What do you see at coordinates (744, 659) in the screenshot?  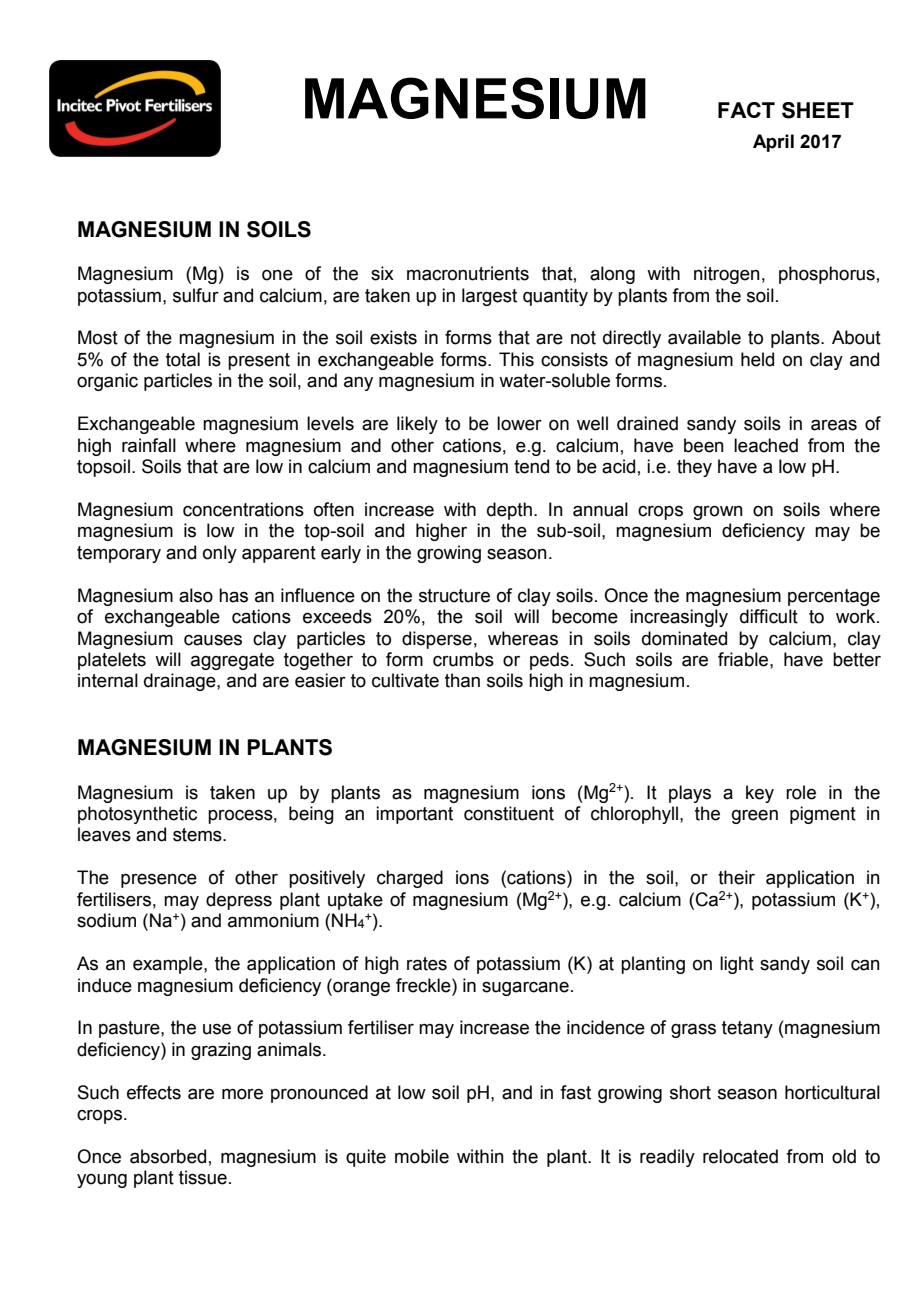 I see `friable` at bounding box center [744, 659].
